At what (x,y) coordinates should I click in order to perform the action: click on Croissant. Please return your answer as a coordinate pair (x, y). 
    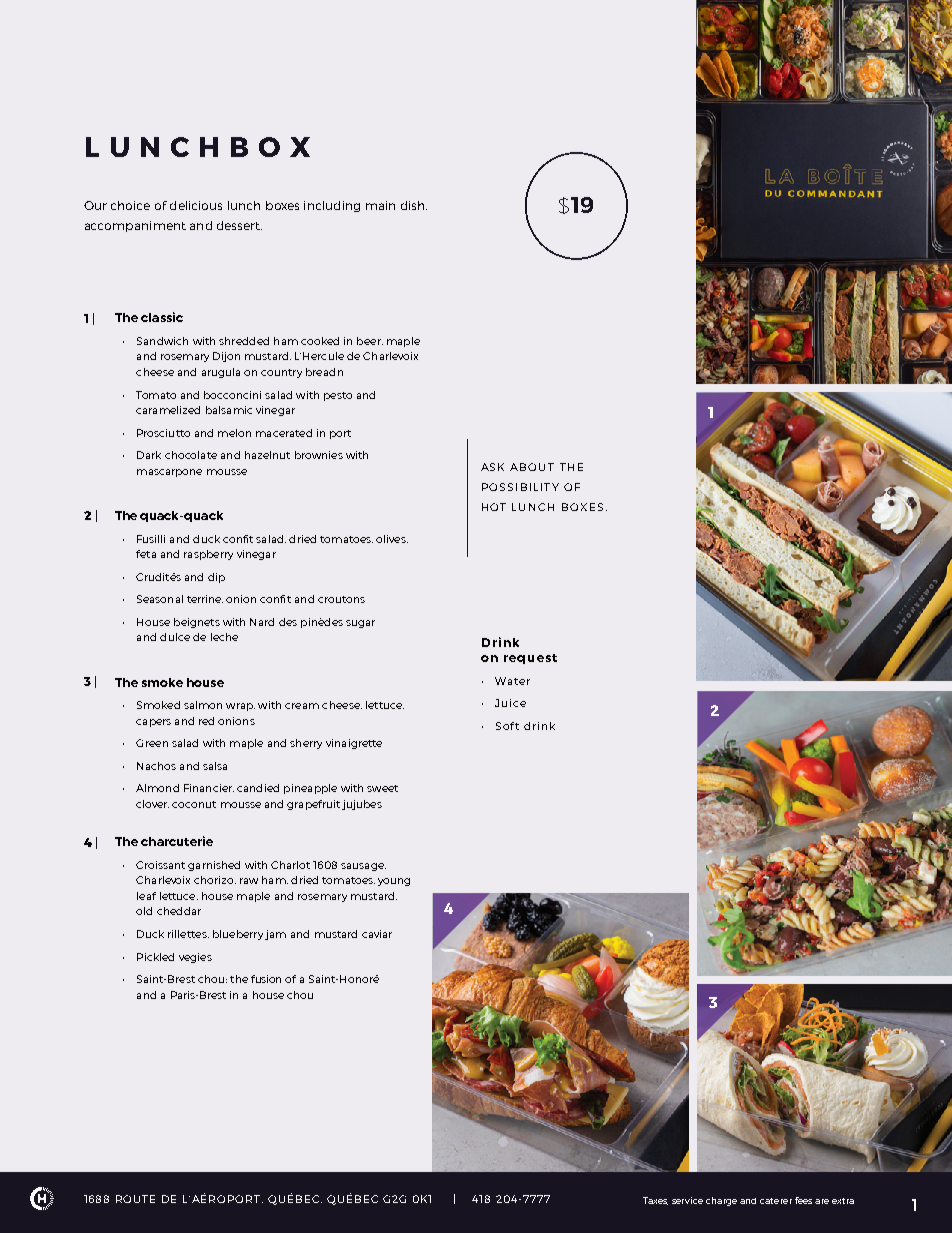
    Looking at the image, I should click on (160, 865).
